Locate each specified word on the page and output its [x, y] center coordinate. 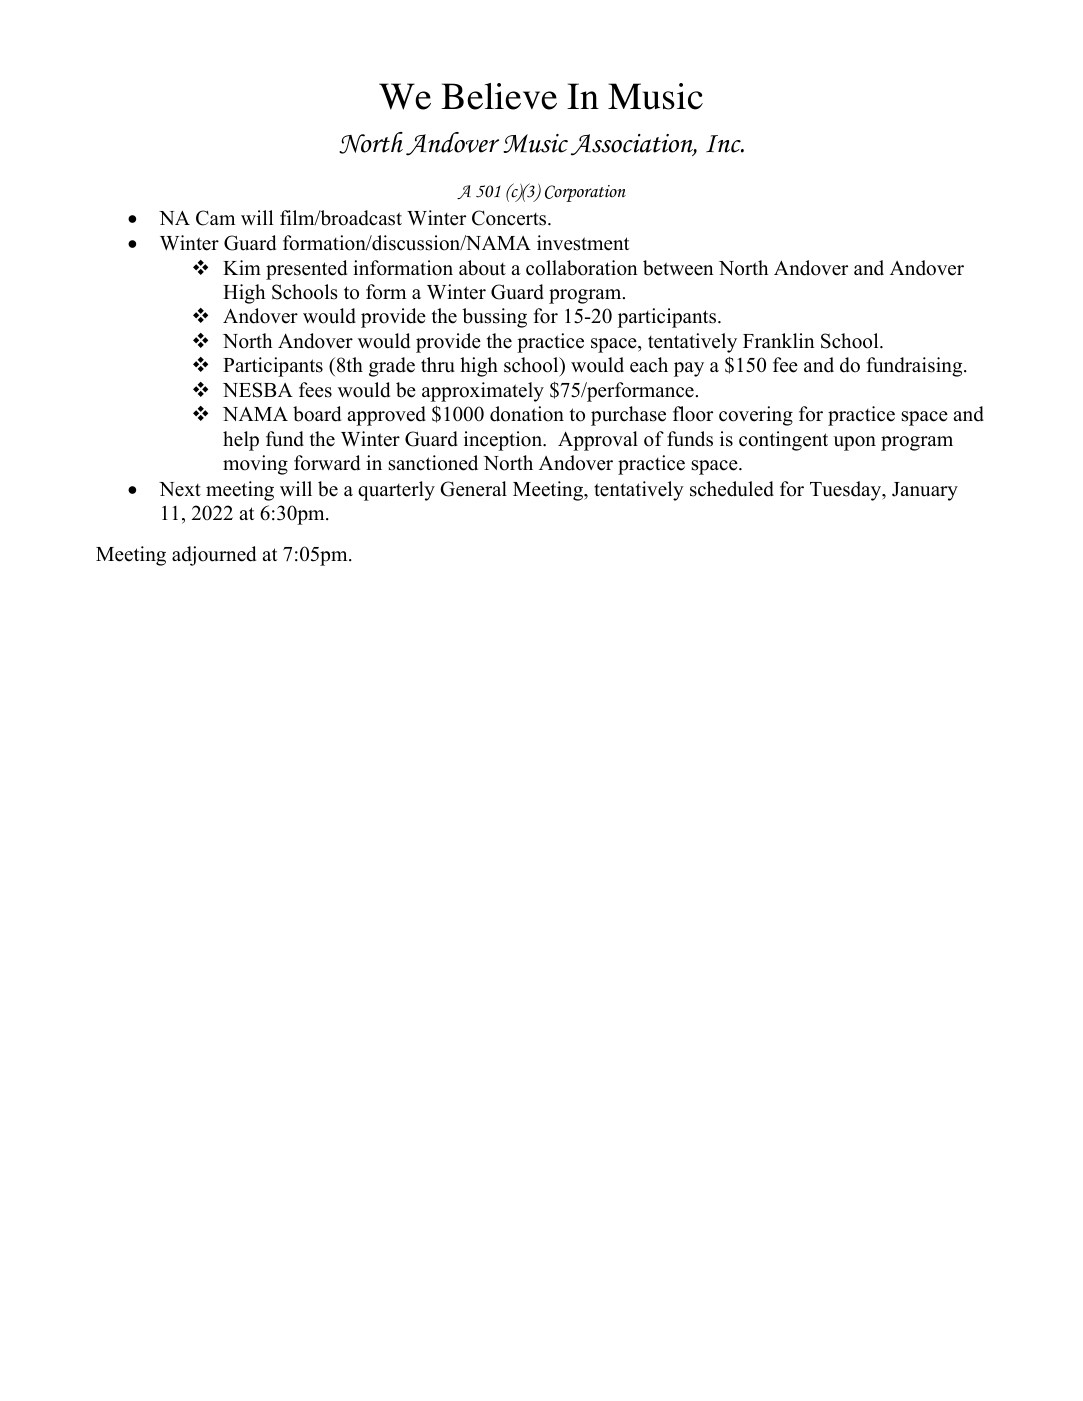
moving [255, 465]
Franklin [779, 340]
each [649, 365]
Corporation [585, 193]
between [678, 268]
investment [583, 243]
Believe [499, 96]
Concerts [510, 218]
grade [392, 367]
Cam [215, 218]
